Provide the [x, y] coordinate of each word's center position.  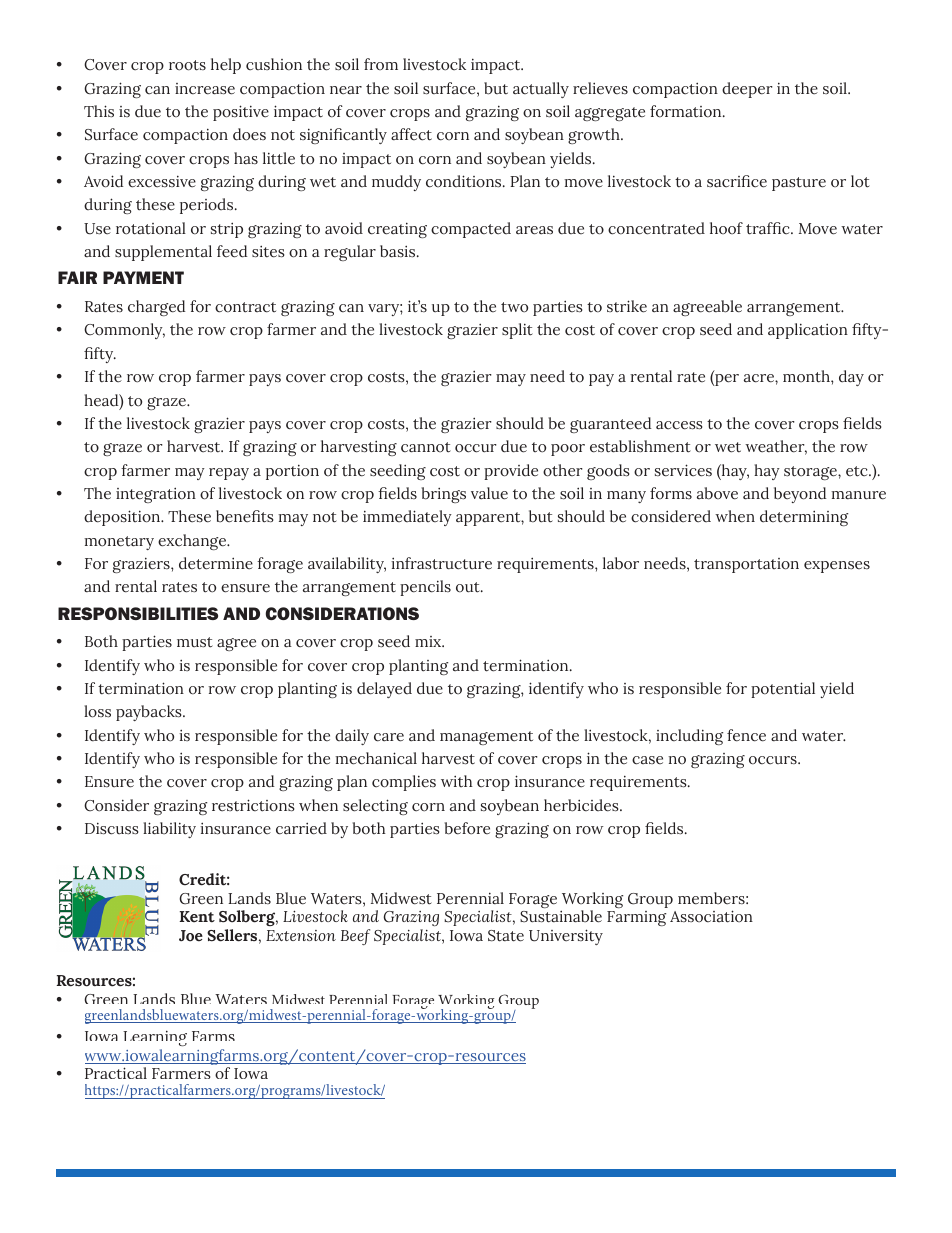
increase [205, 89]
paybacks [150, 713]
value [489, 493]
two [514, 307]
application [808, 331]
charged [157, 308]
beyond [800, 495]
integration [156, 495]
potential [783, 690]
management [486, 738]
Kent [197, 917]
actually [541, 90]
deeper [747, 90]
